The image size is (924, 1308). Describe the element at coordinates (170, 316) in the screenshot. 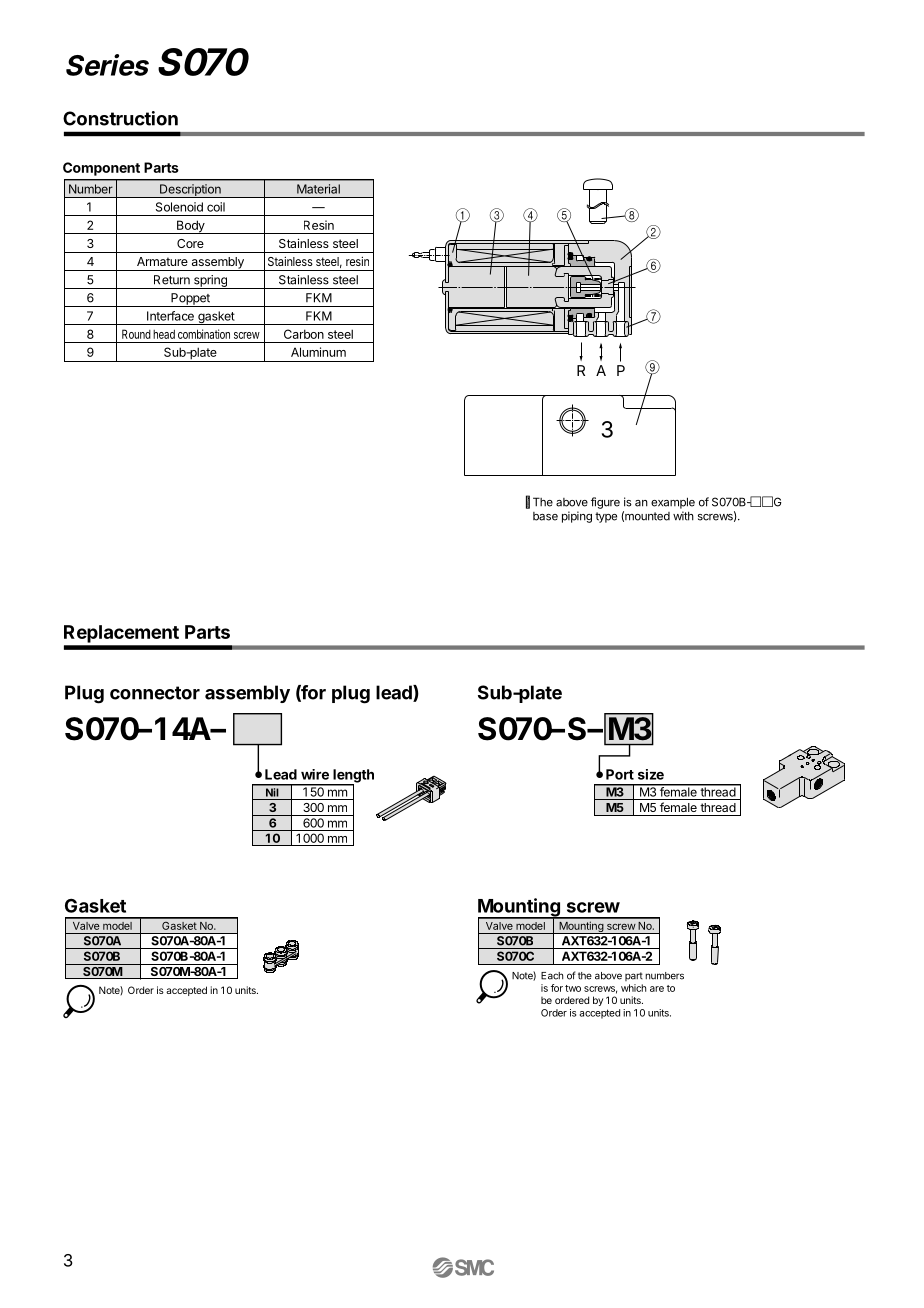

I see `Interface` at that location.
